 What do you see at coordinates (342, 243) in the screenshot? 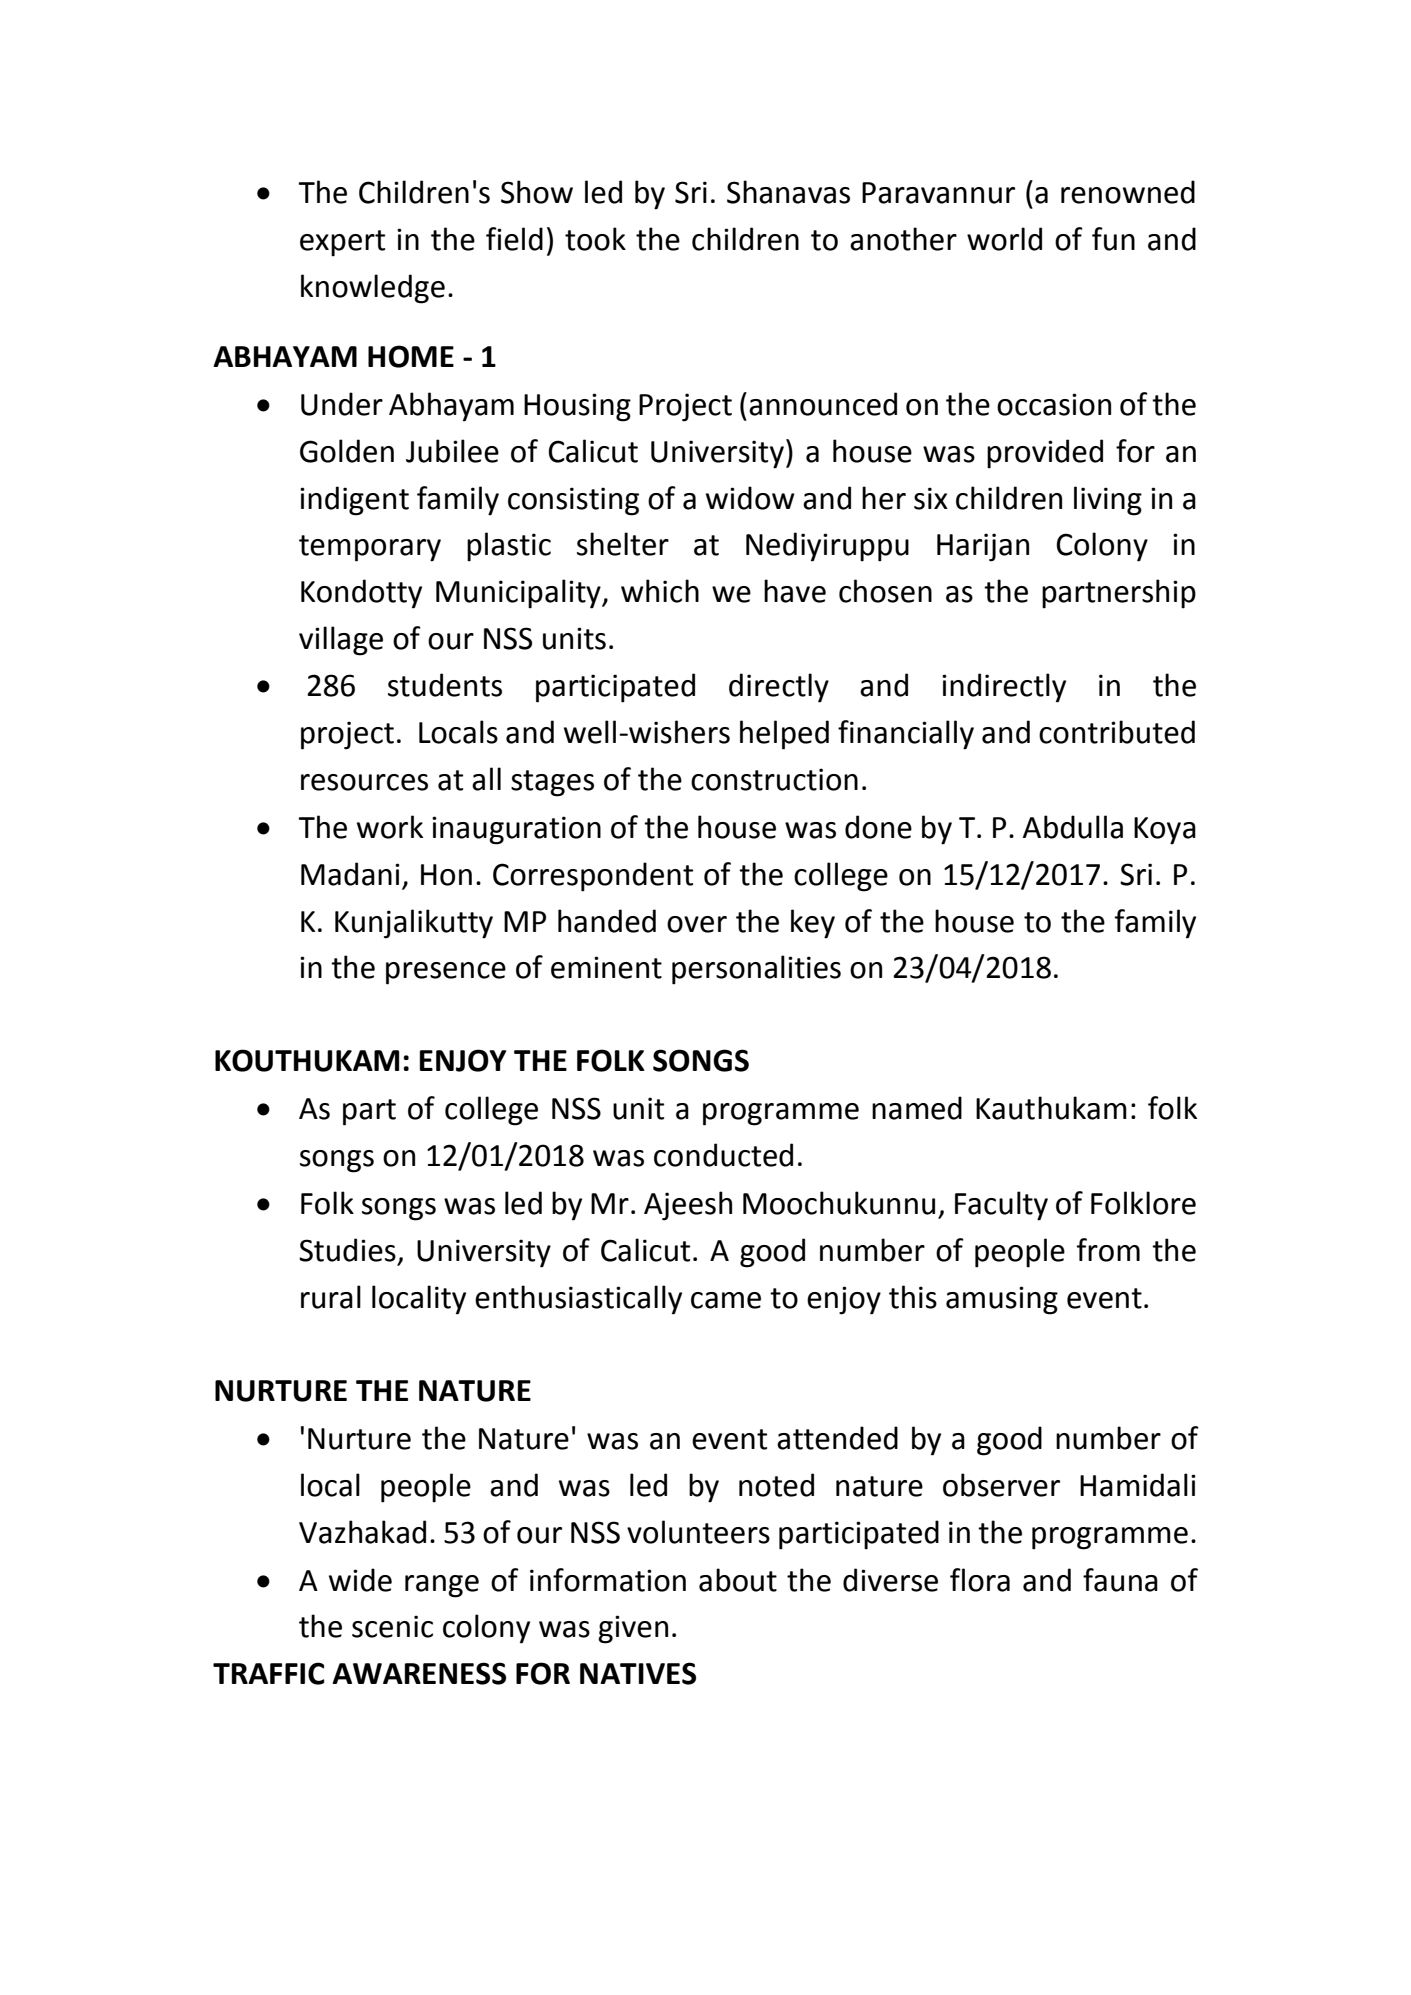
I see `expert` at bounding box center [342, 243].
